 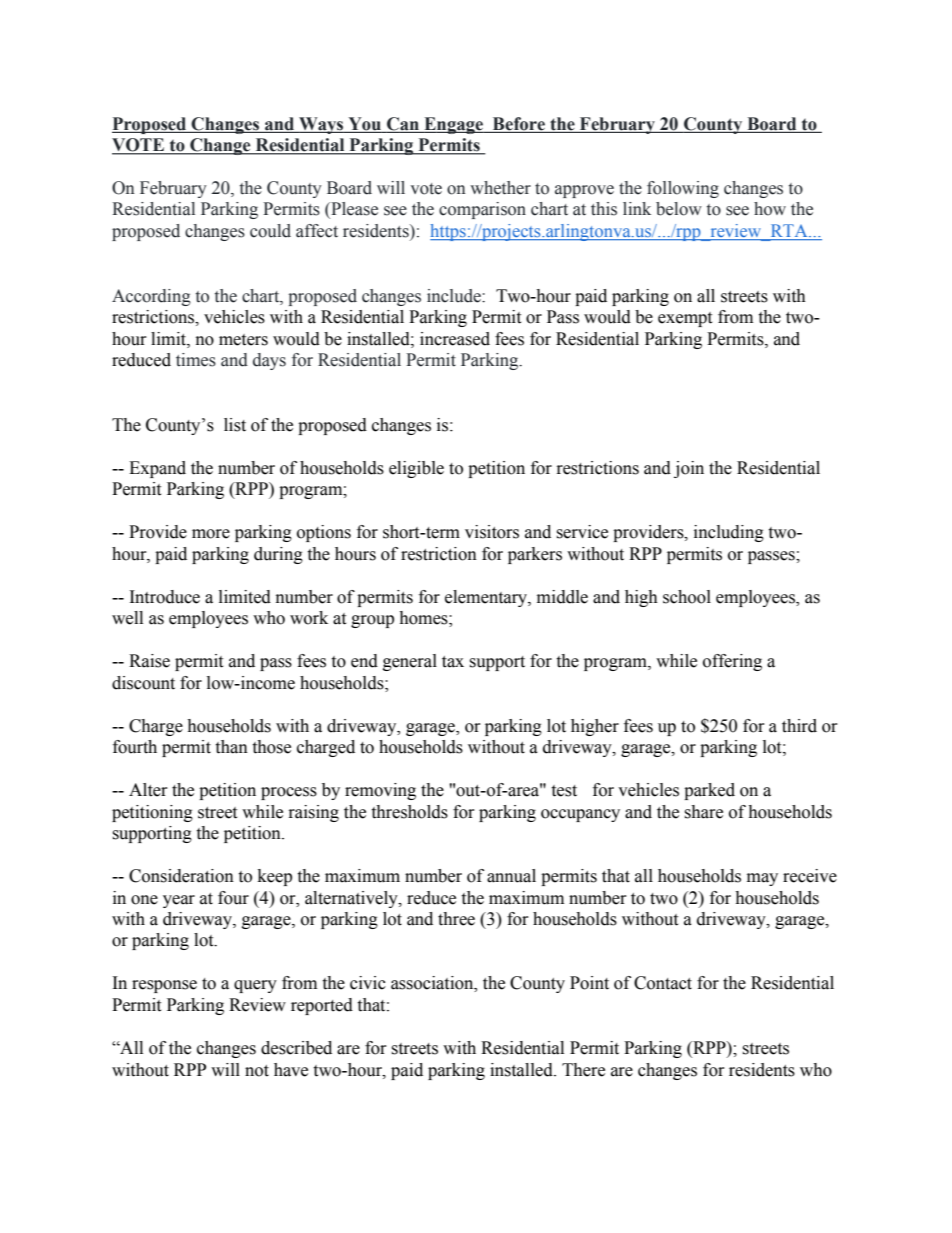 What do you see at coordinates (687, 597) in the page?
I see `school` at bounding box center [687, 597].
